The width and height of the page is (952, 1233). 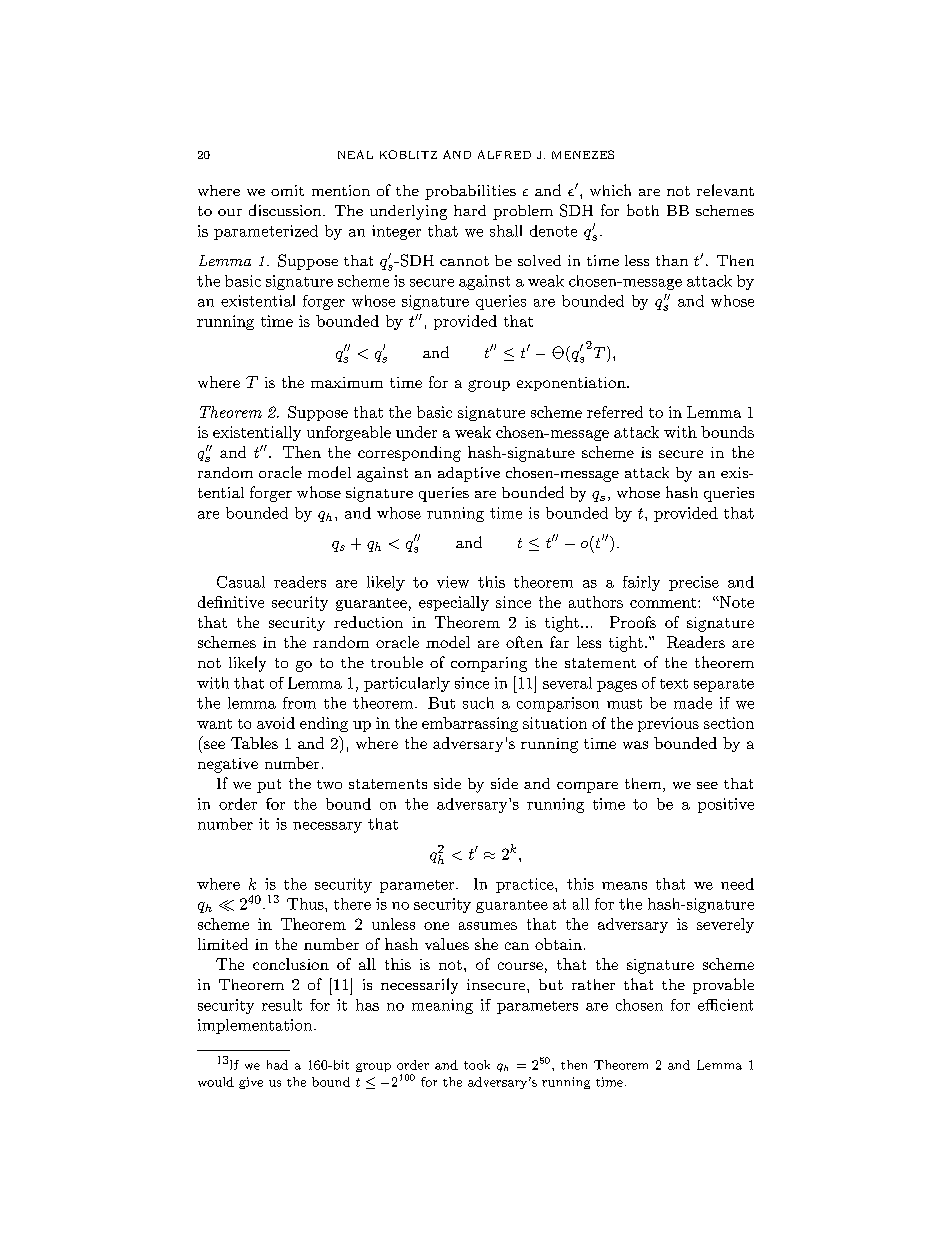 I want to click on referred, so click(x=615, y=412).
